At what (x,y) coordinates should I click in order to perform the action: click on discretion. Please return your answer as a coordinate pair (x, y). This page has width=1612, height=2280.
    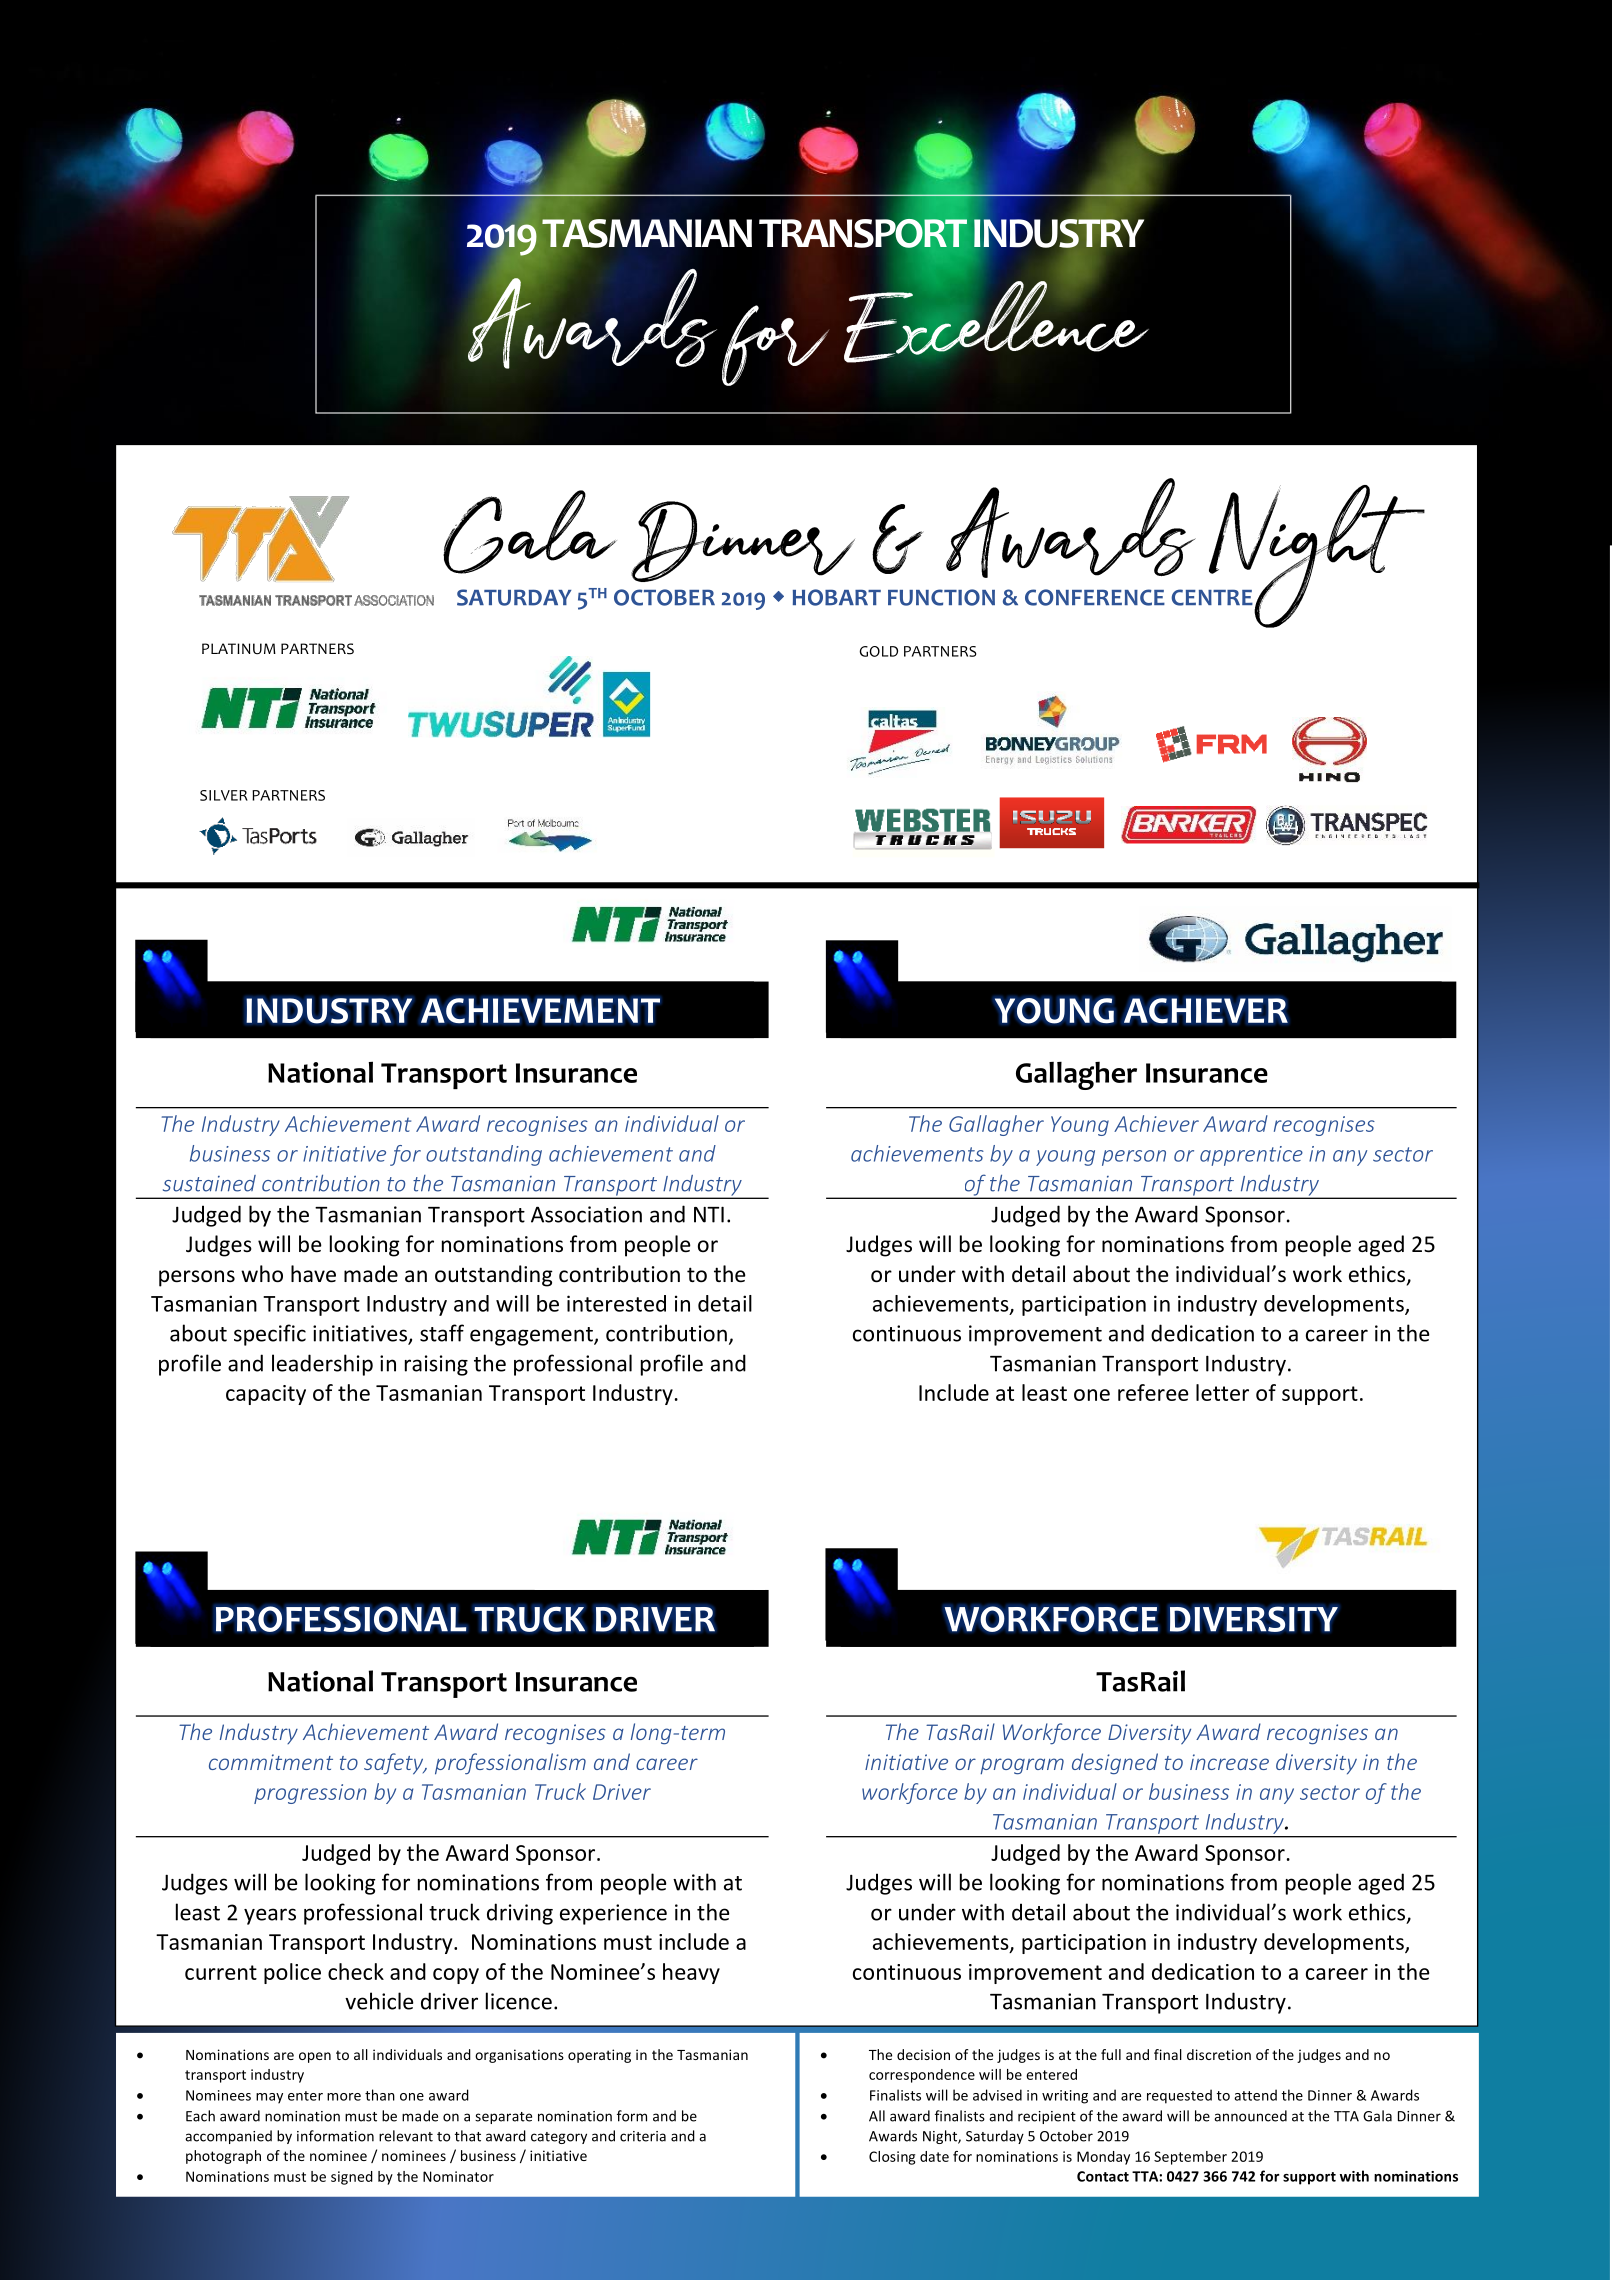
    Looking at the image, I should click on (1219, 2054).
